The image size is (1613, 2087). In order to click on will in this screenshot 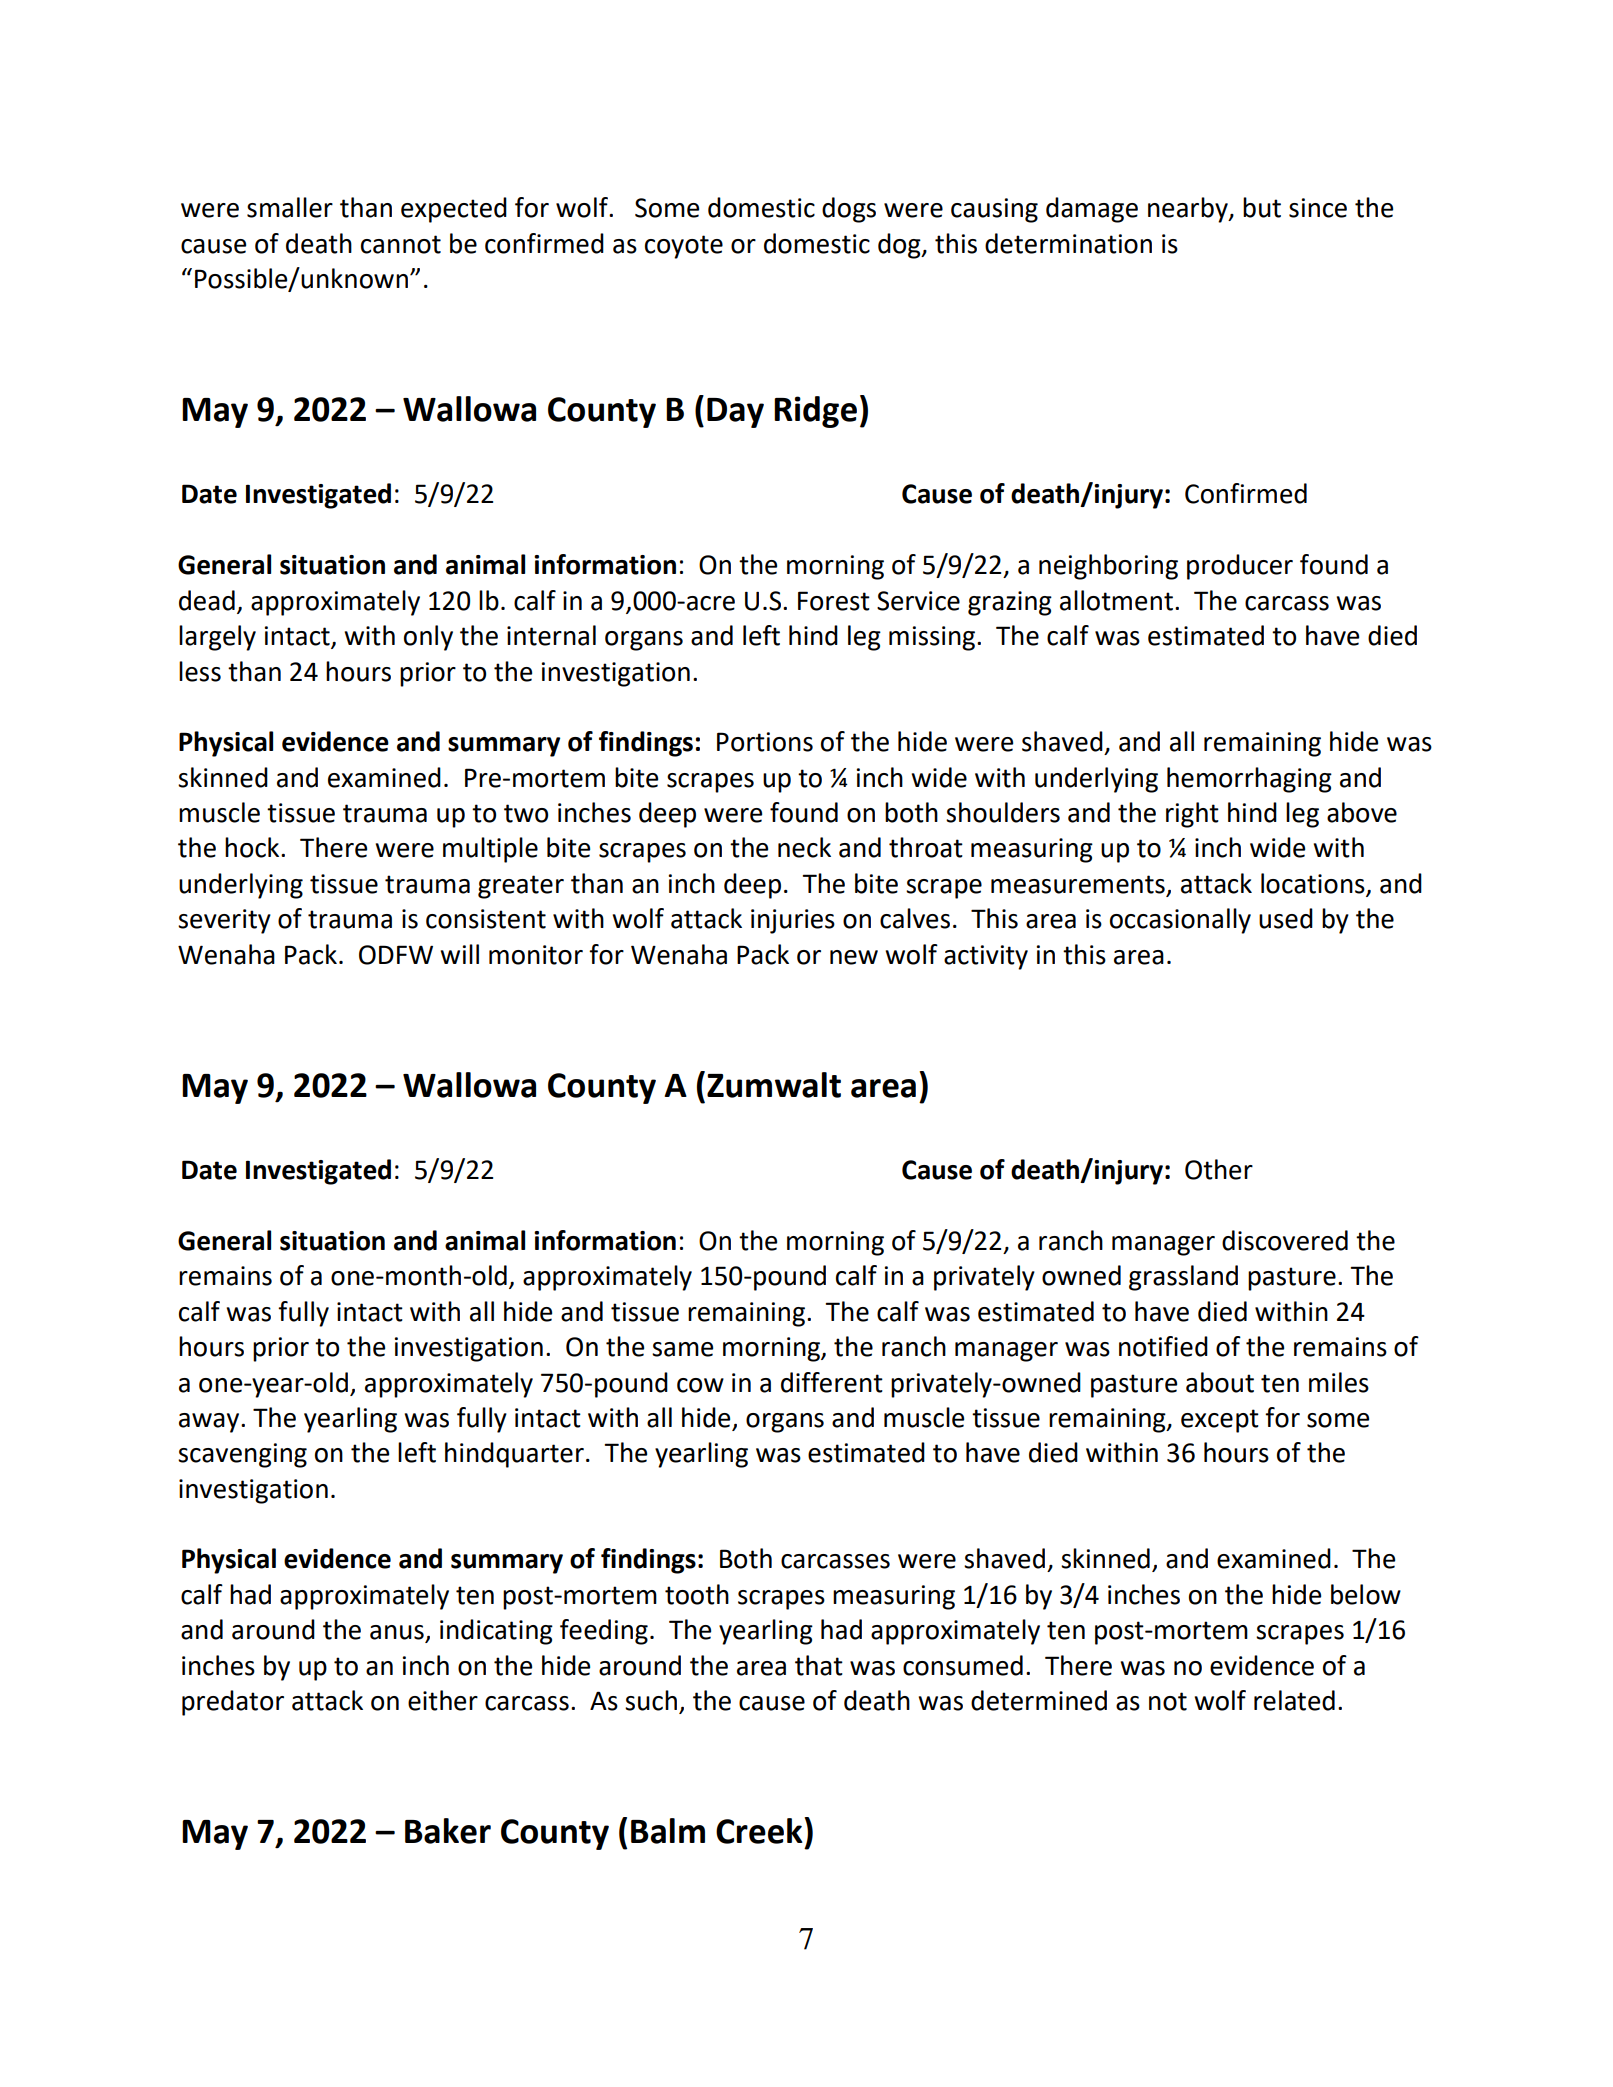, I will do `click(459, 954)`.
